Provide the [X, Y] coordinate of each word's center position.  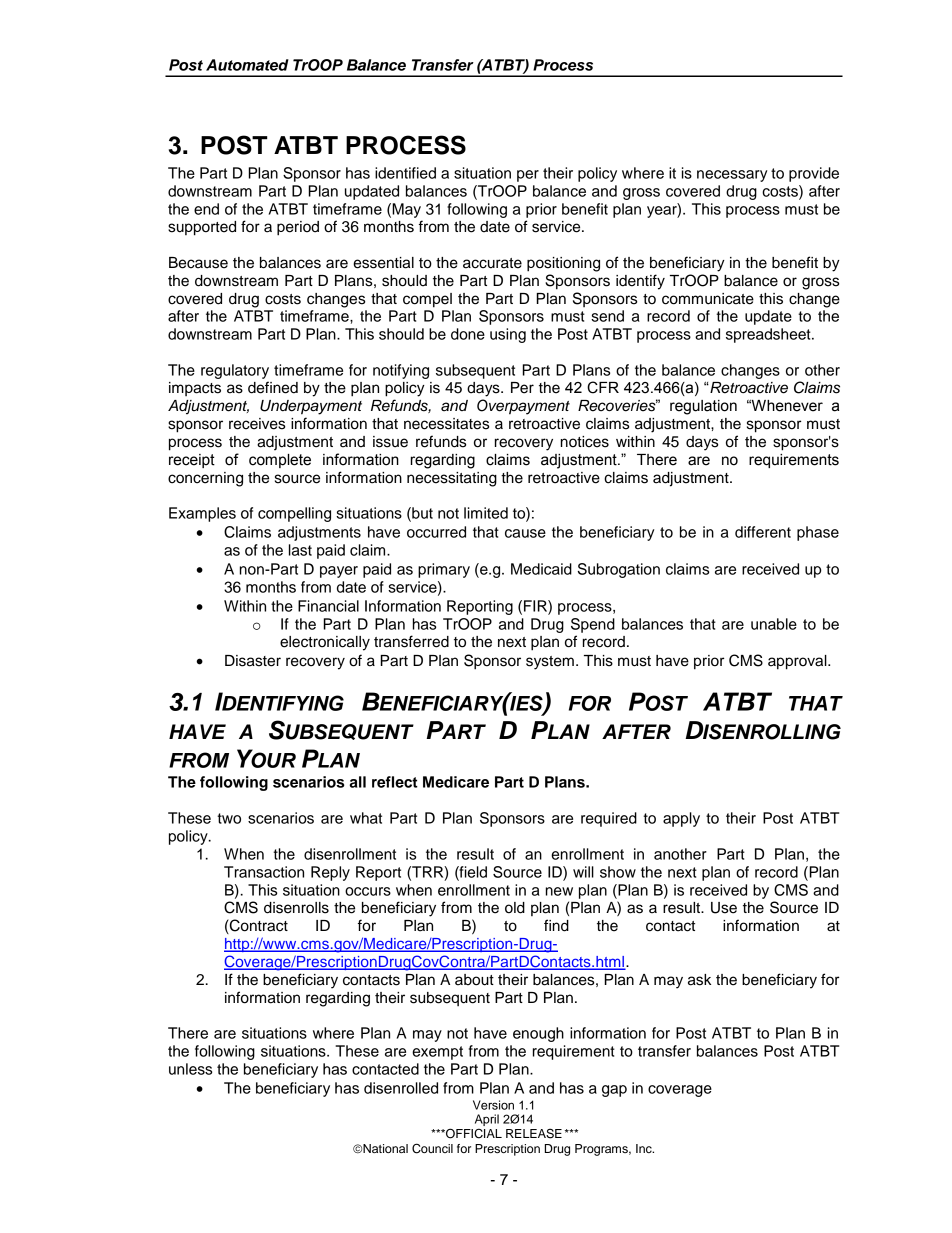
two [229, 818]
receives [257, 424]
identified [405, 173]
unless [190, 1069]
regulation [703, 407]
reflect [395, 782]
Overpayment [523, 407]
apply [681, 819]
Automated [247, 65]
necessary [732, 176]
